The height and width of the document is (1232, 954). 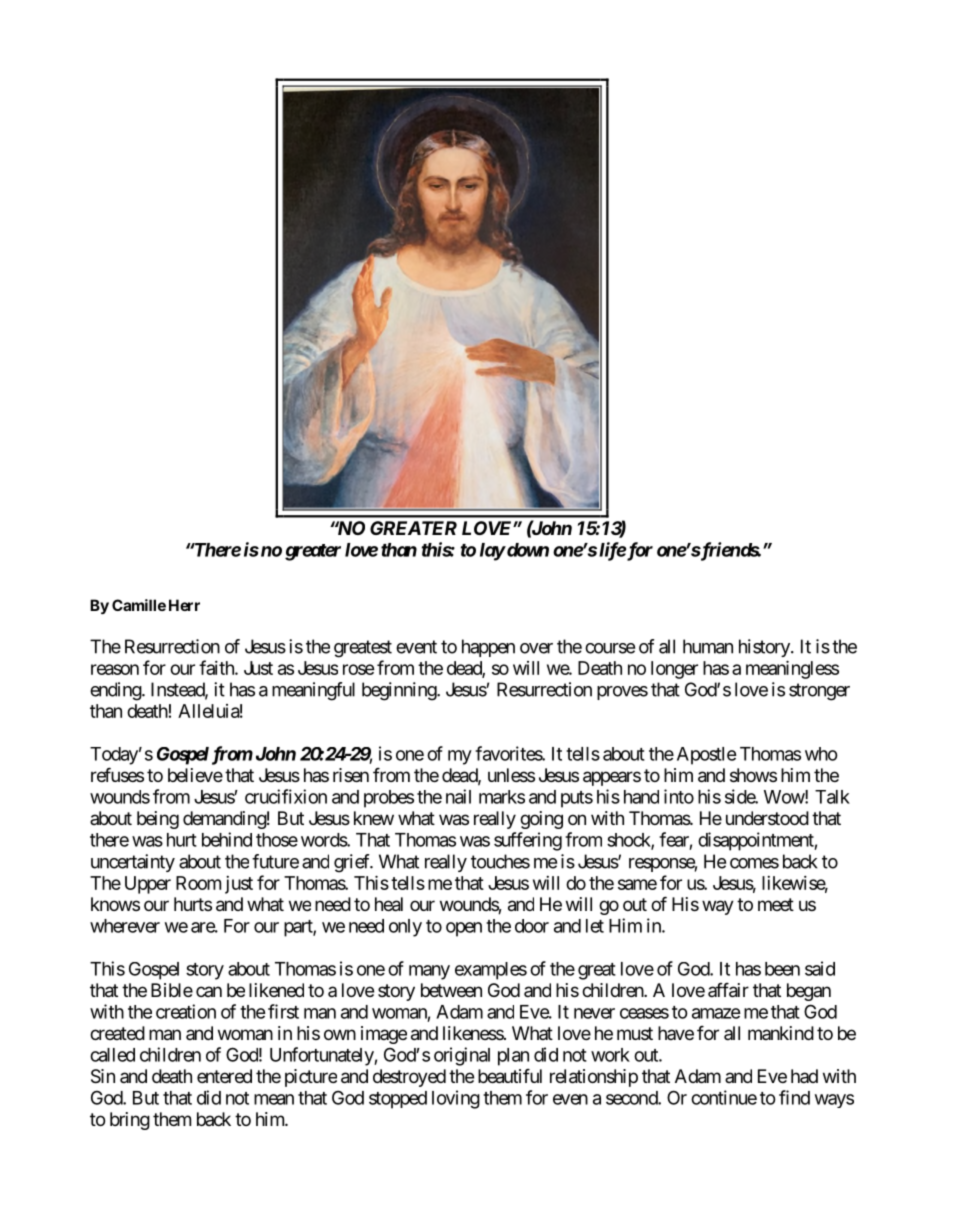 I want to click on human, so click(x=708, y=646).
